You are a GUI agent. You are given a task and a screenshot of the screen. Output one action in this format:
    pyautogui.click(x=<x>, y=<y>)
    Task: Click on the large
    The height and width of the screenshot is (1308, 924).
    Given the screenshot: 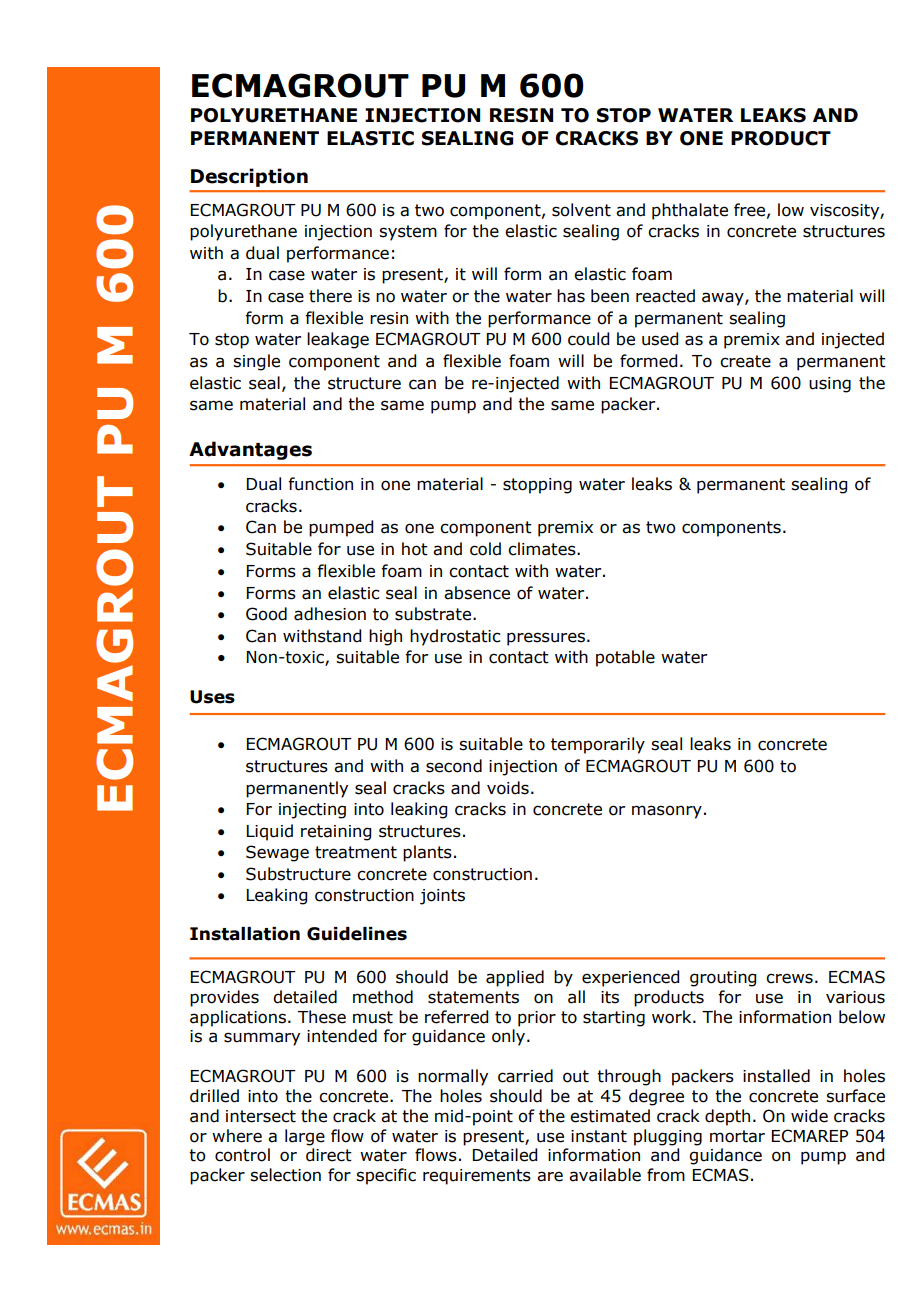 What is the action you would take?
    pyautogui.click(x=305, y=1137)
